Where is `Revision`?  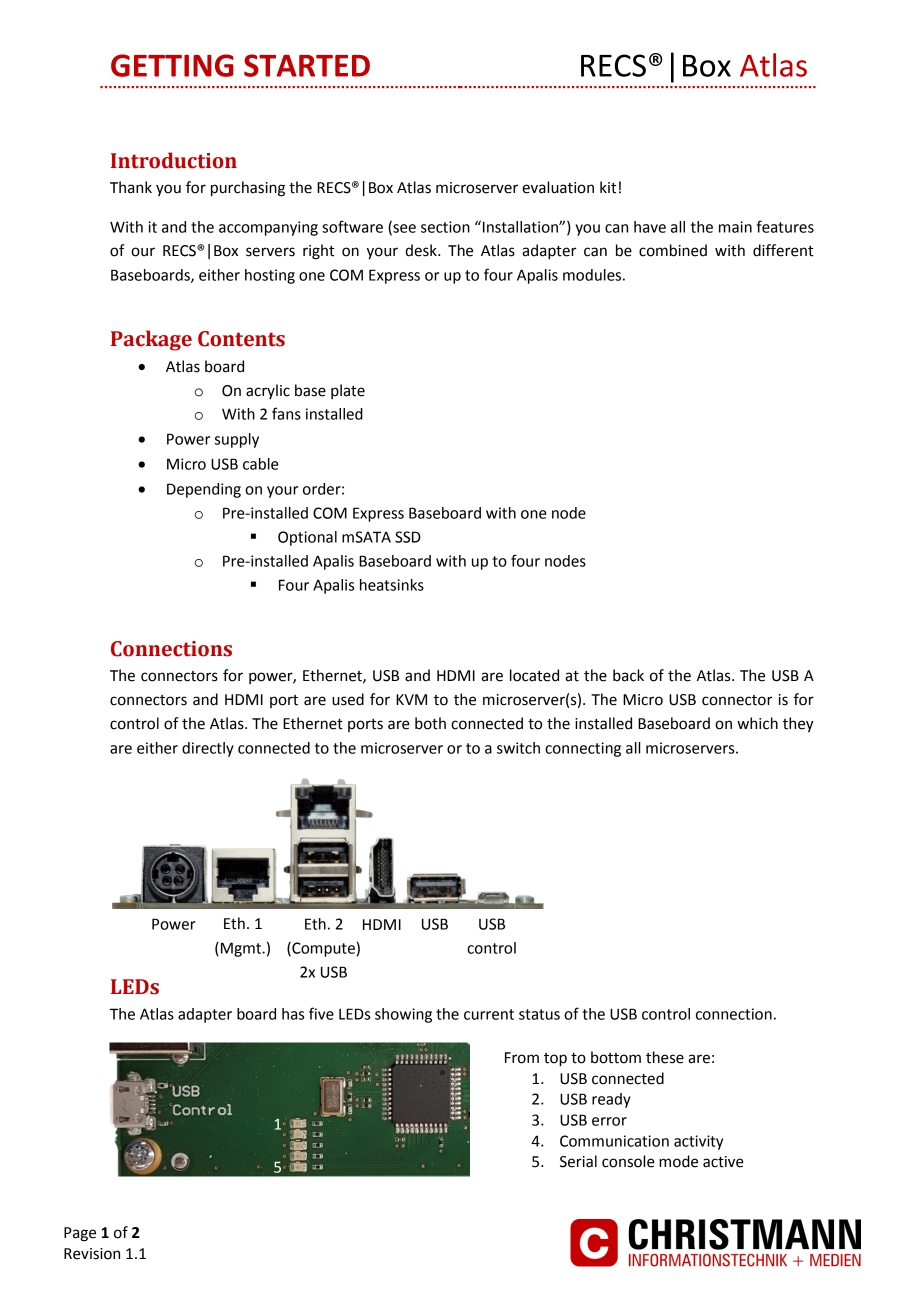 Revision is located at coordinates (92, 1254).
